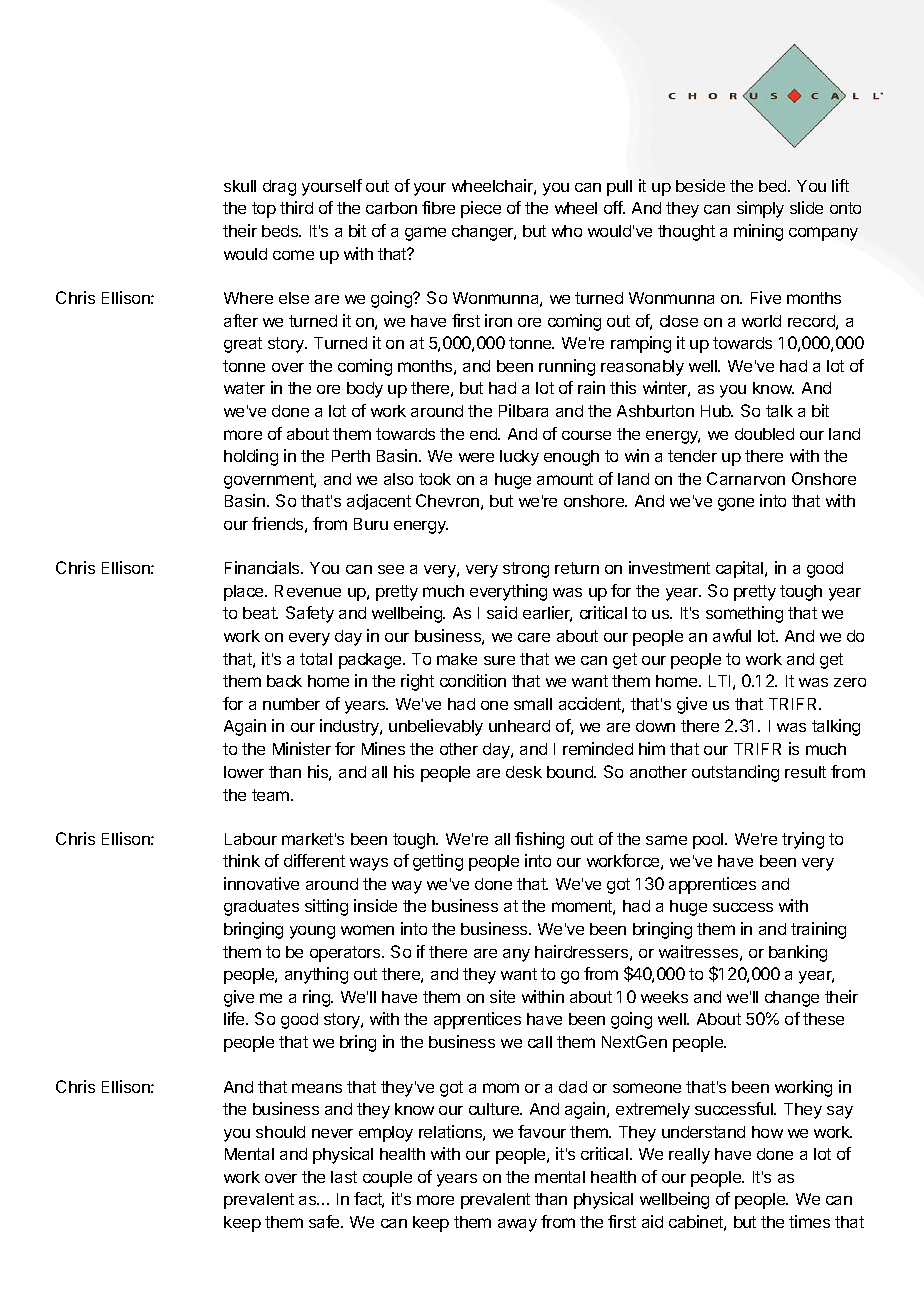 This screenshot has width=924, height=1308. Describe the element at coordinates (351, 456) in the screenshot. I see `Perth` at that location.
